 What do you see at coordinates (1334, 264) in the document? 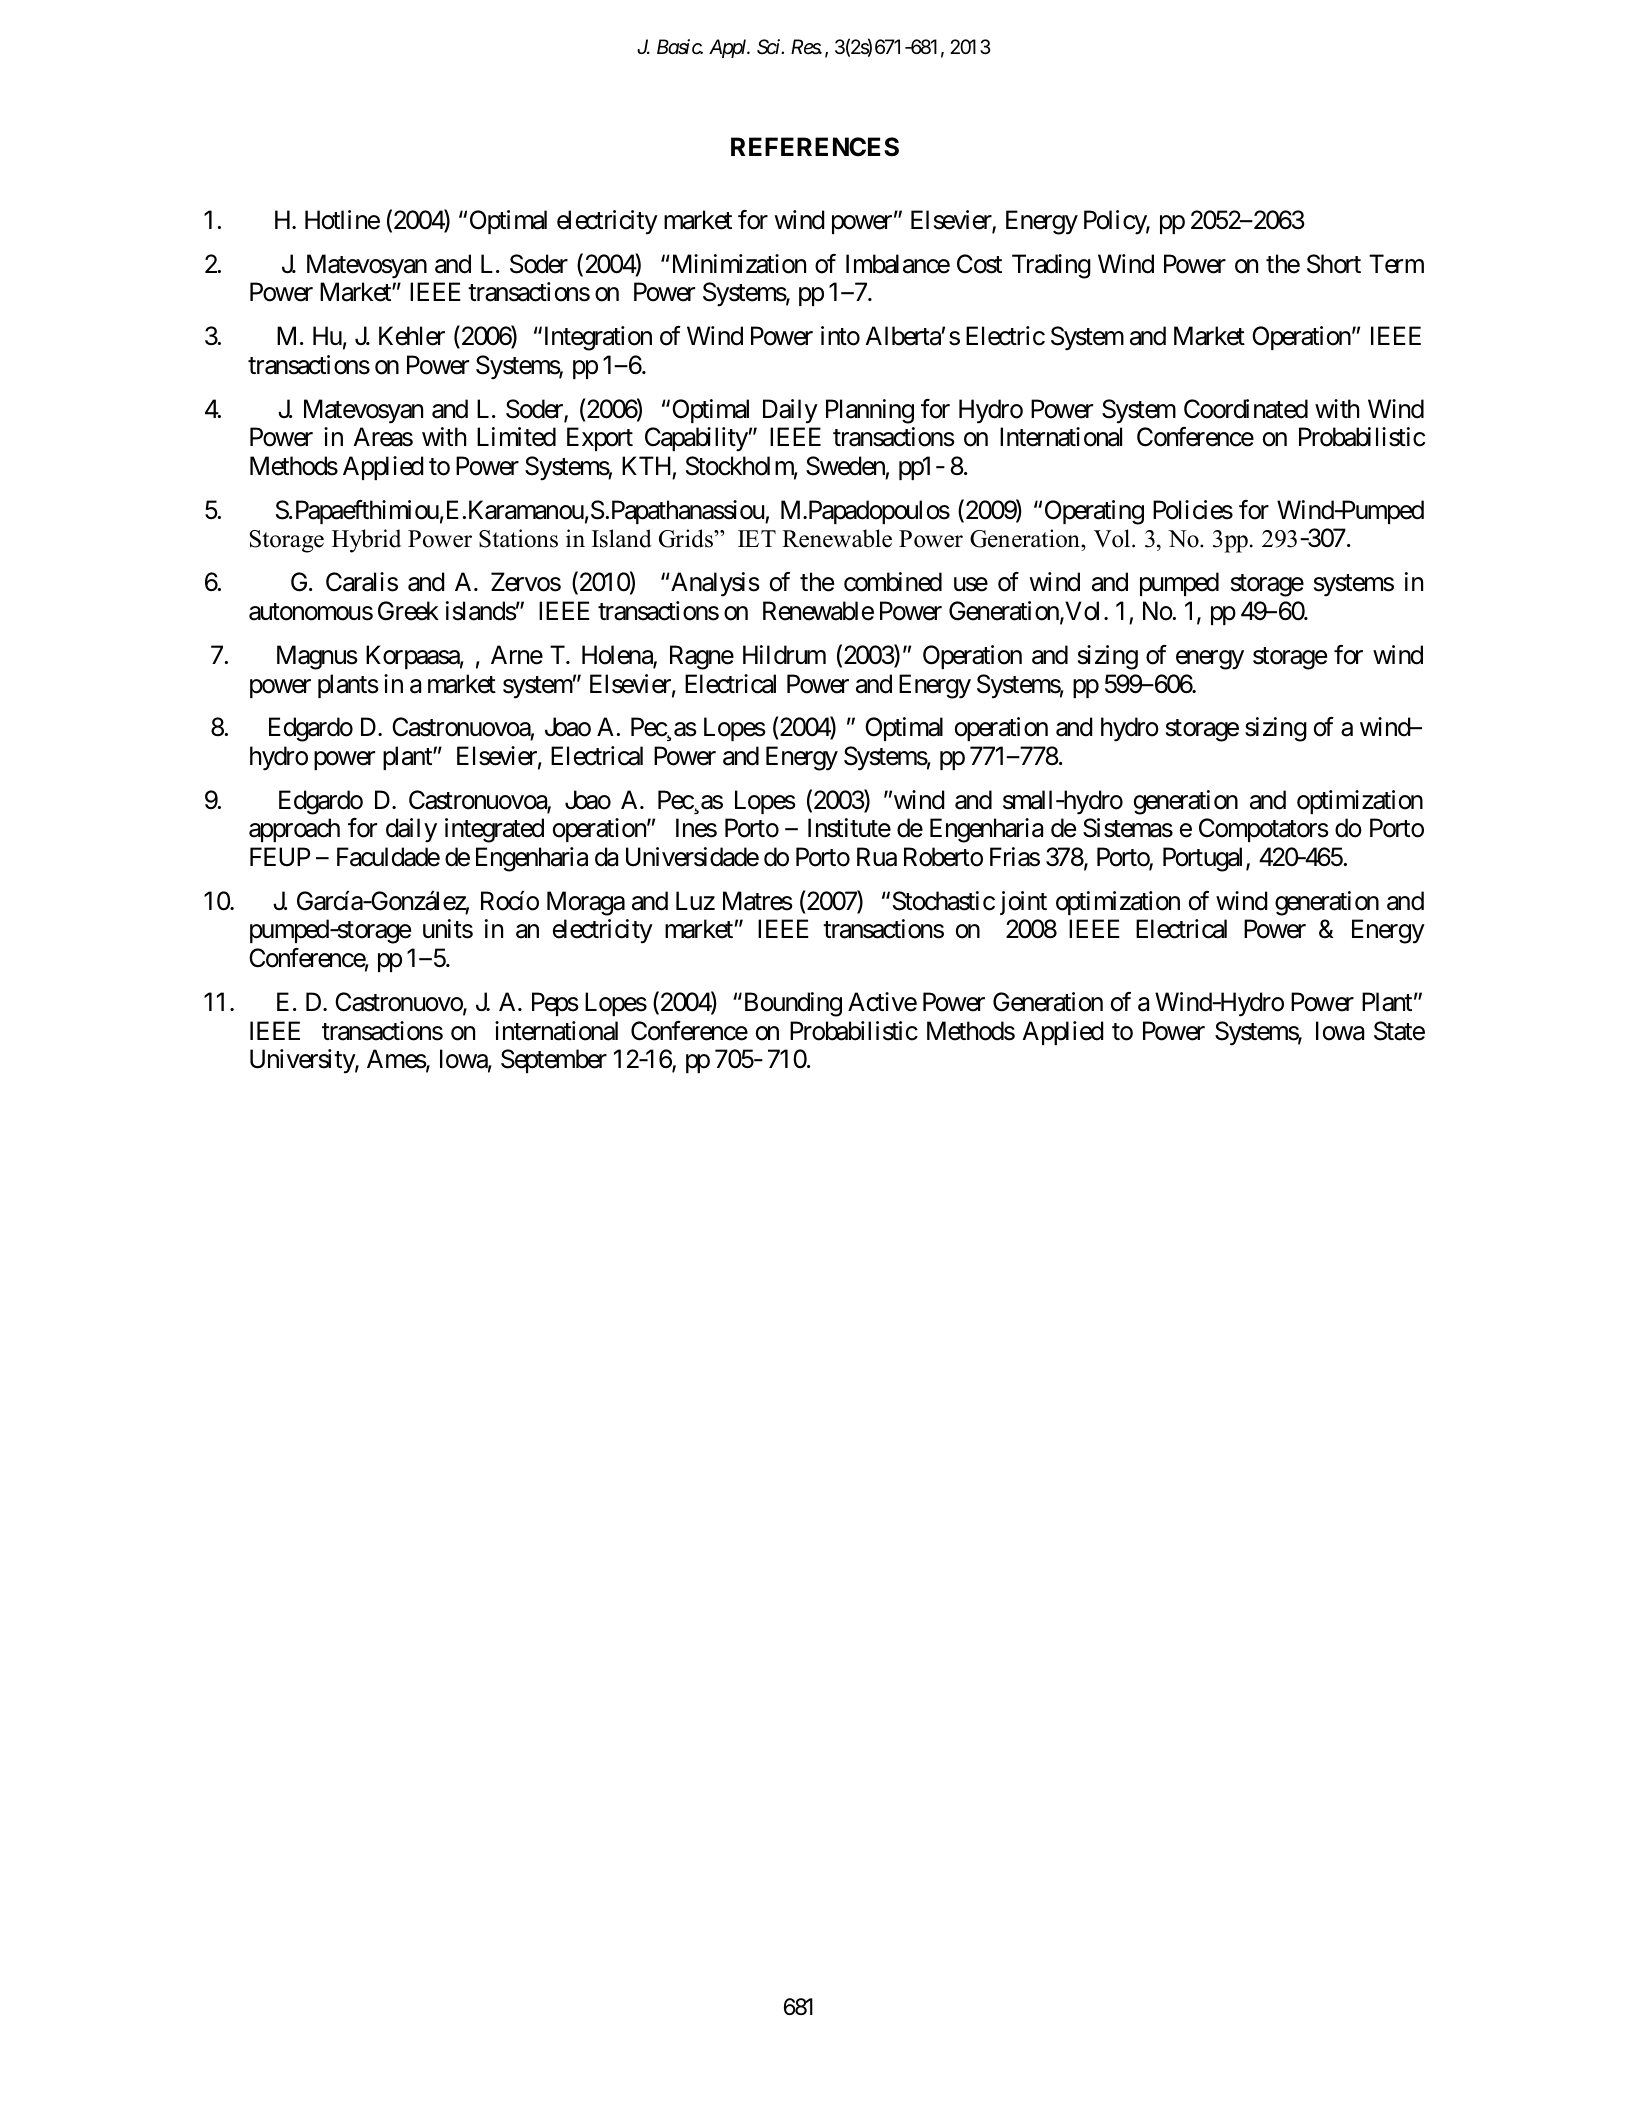
I see `Short` at bounding box center [1334, 264].
